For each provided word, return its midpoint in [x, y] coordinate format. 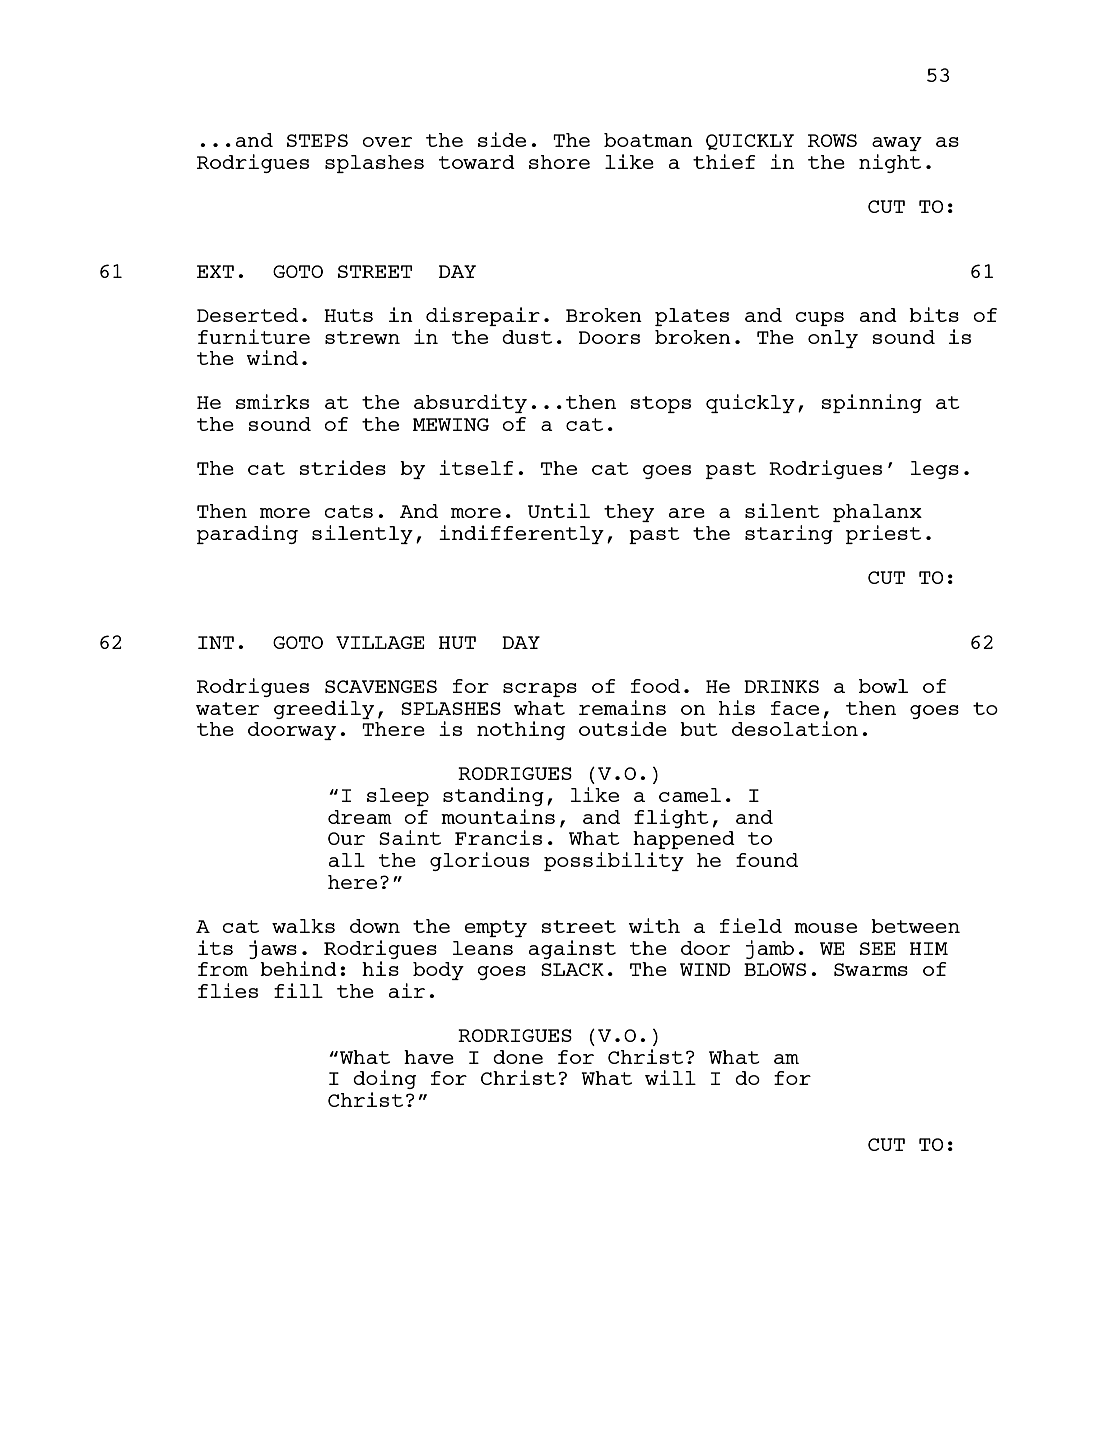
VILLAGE [380, 642]
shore [559, 162]
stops [660, 404]
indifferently [521, 534]
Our [346, 838]
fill [298, 990]
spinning [871, 403]
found [767, 860]
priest [883, 534]
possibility [614, 861]
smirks [272, 401]
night [890, 163]
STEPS [317, 140]
